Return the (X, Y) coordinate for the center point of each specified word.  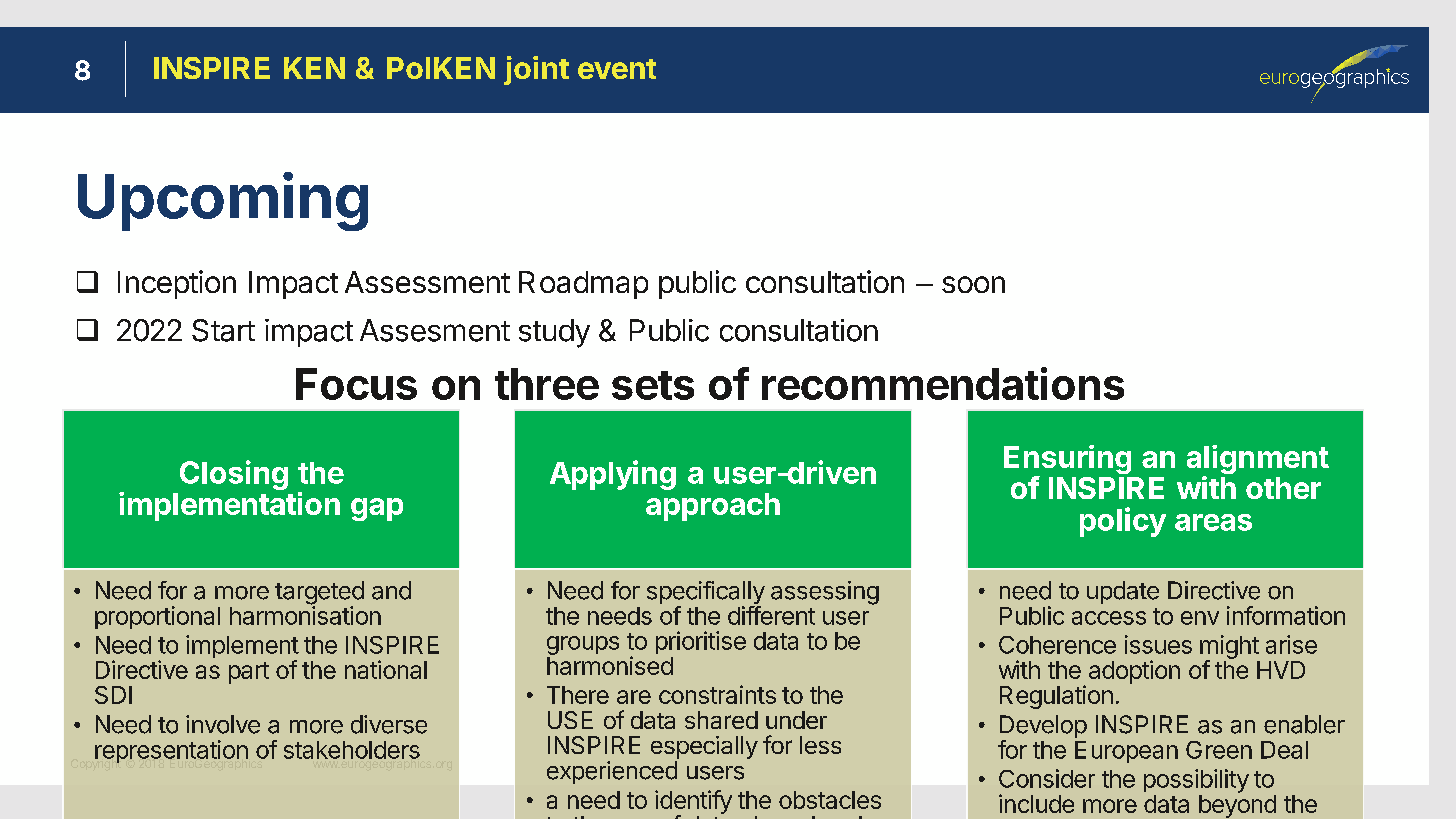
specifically (706, 594)
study (554, 333)
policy (1123, 522)
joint (536, 70)
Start (223, 330)
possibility (1196, 781)
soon (973, 284)
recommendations (943, 383)
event (617, 69)
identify (693, 803)
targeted (319, 594)
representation (171, 751)
